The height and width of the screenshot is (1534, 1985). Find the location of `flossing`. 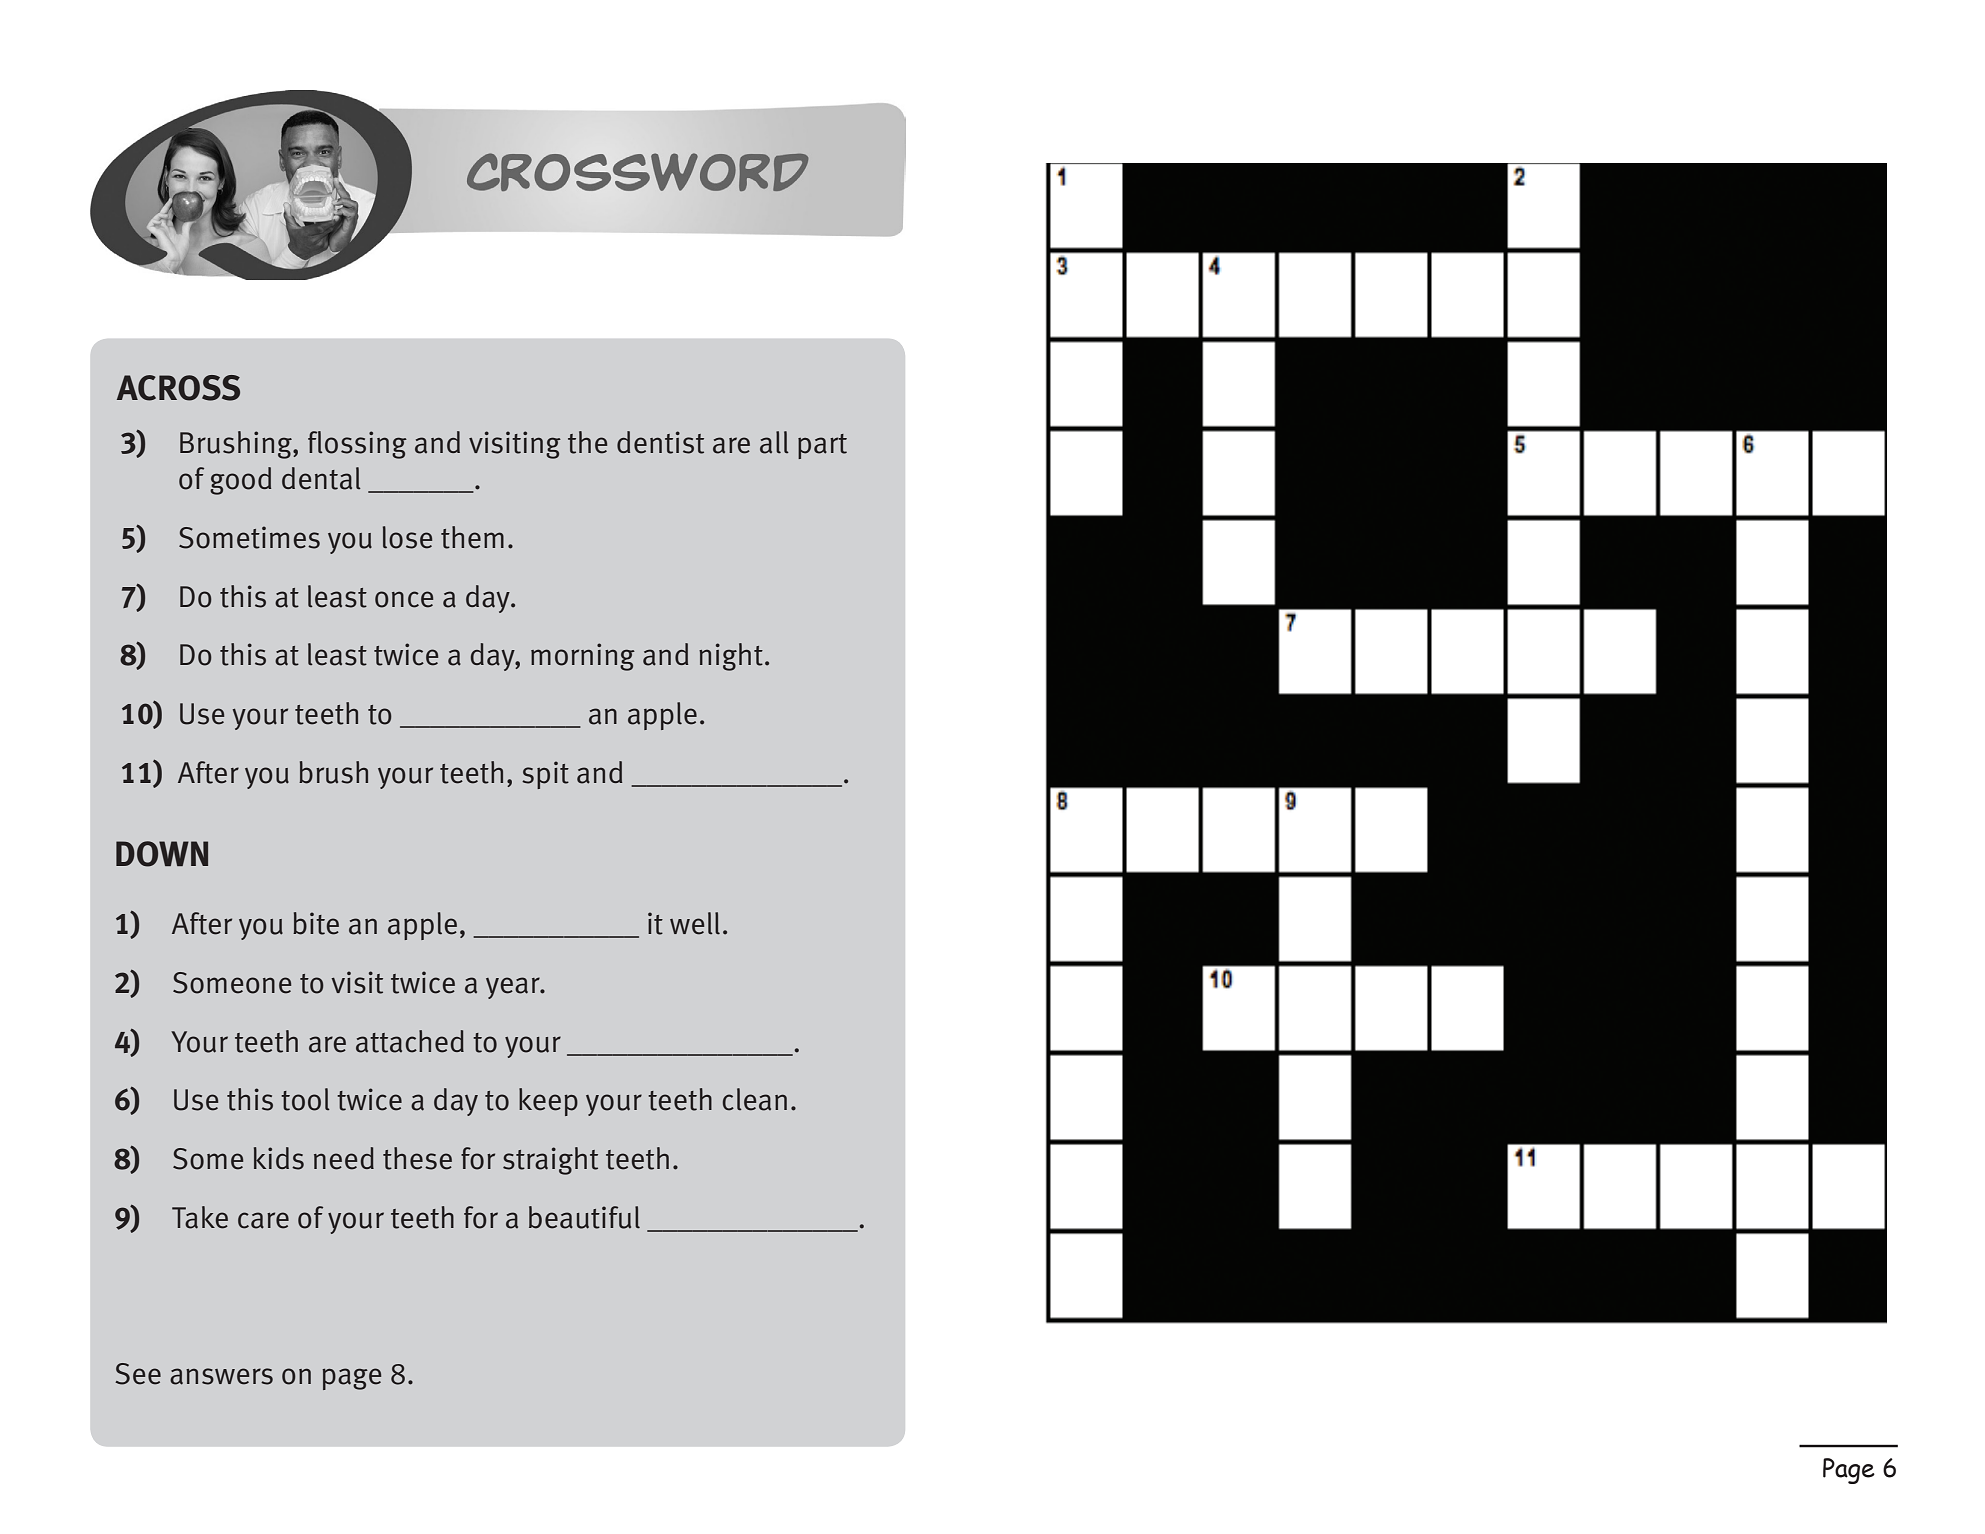

flossing is located at coordinates (357, 445).
